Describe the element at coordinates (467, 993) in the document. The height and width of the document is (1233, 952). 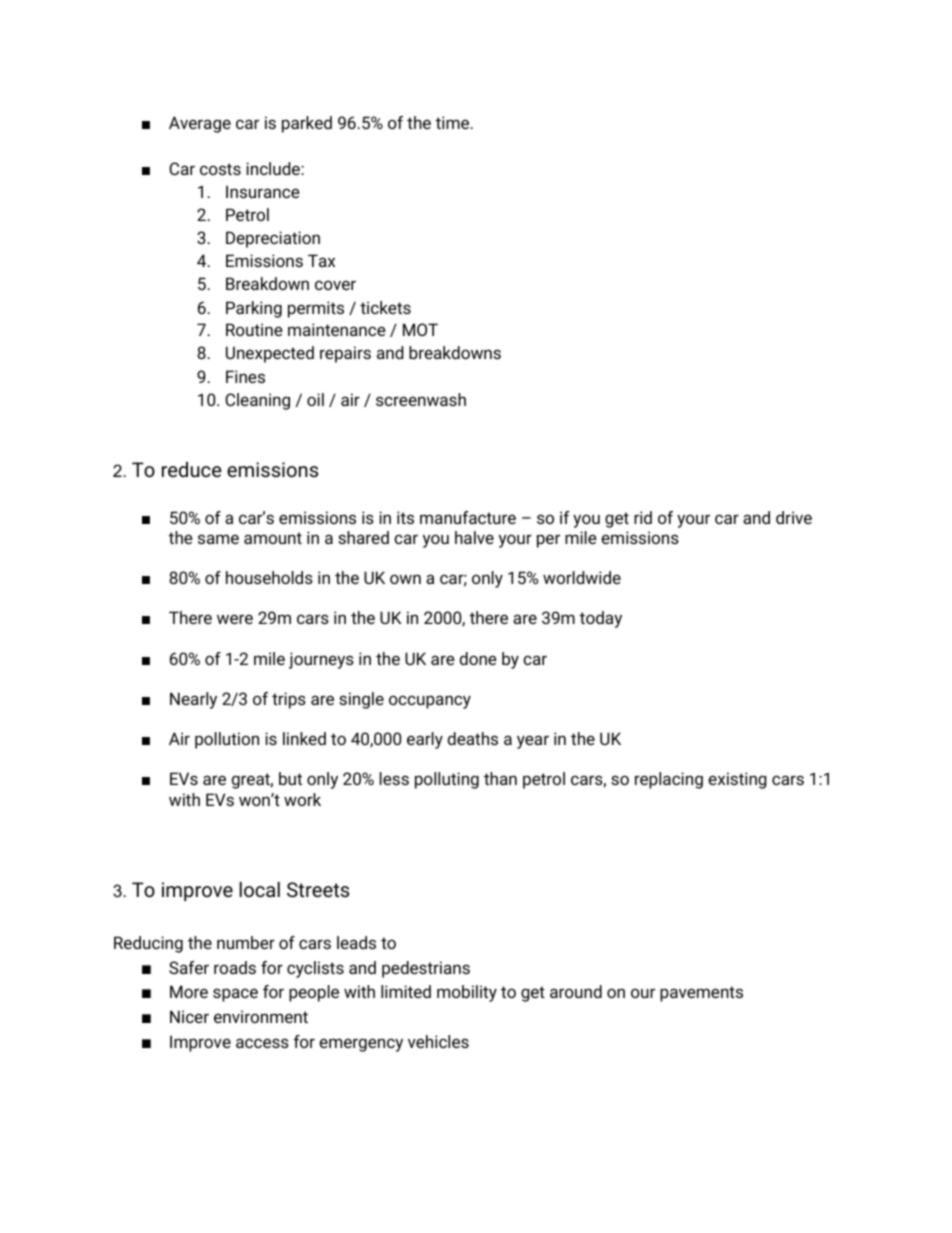
I see `mobility` at that location.
